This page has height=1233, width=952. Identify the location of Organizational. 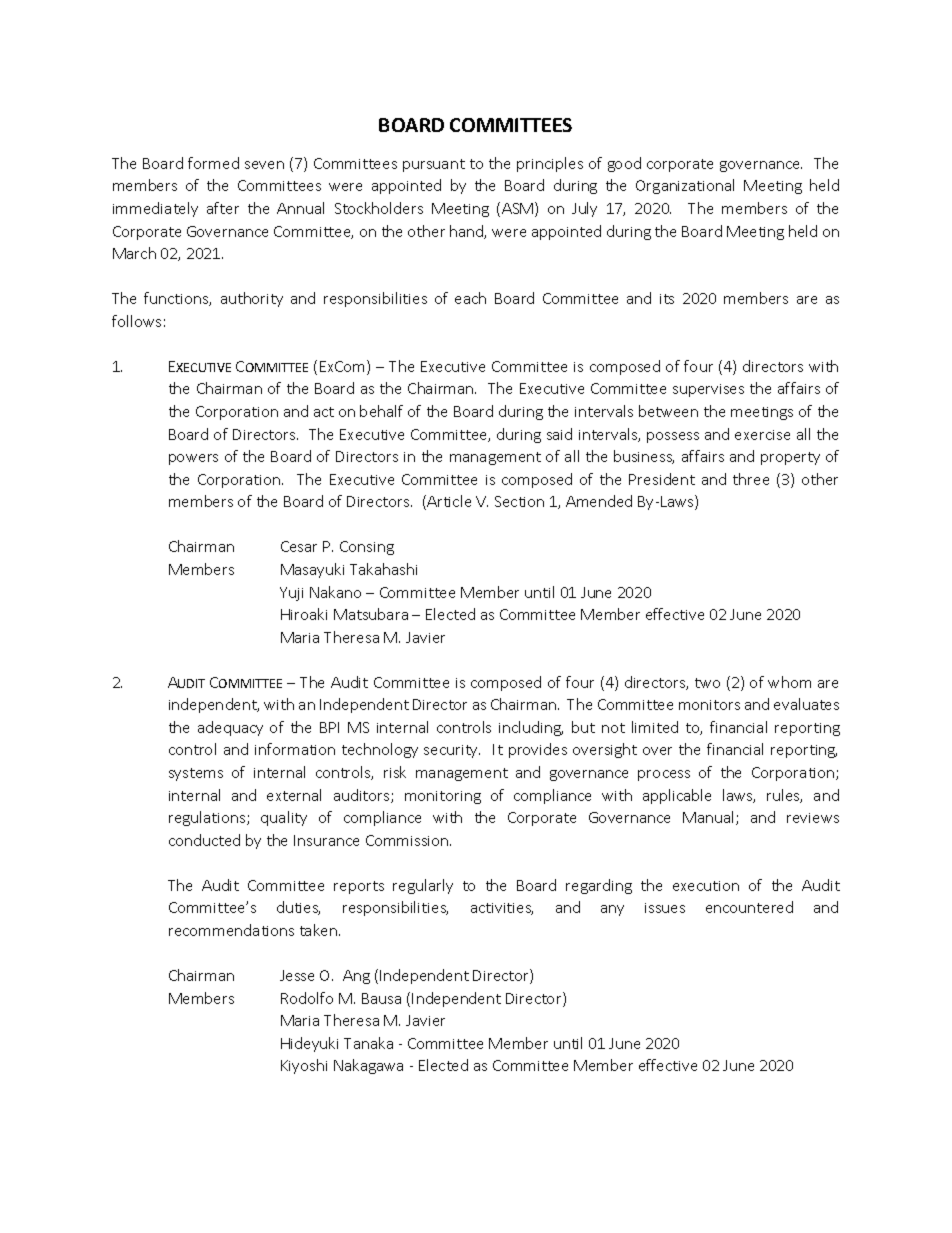
(685, 186).
